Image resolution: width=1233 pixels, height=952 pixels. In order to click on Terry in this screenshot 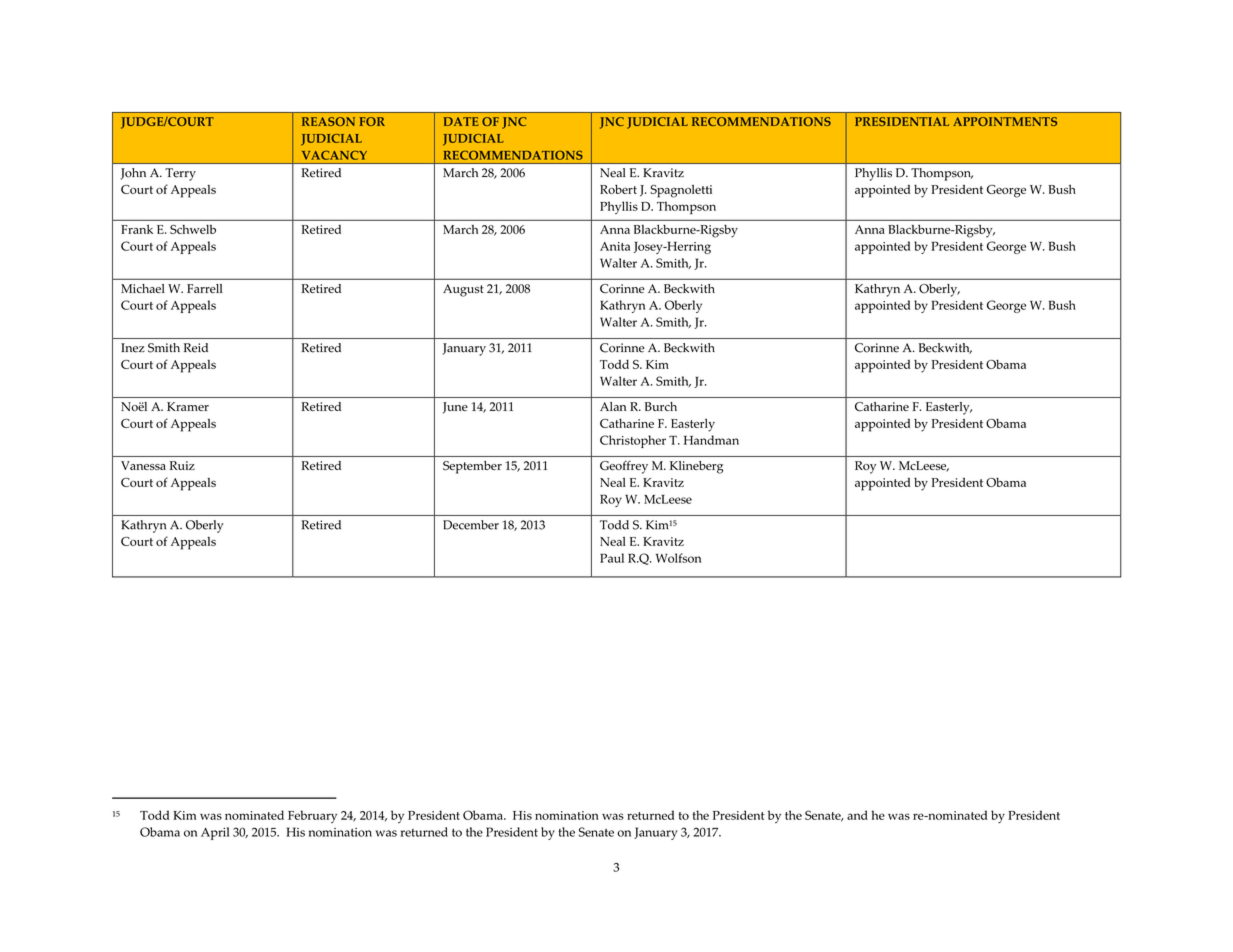, I will do `click(180, 174)`.
